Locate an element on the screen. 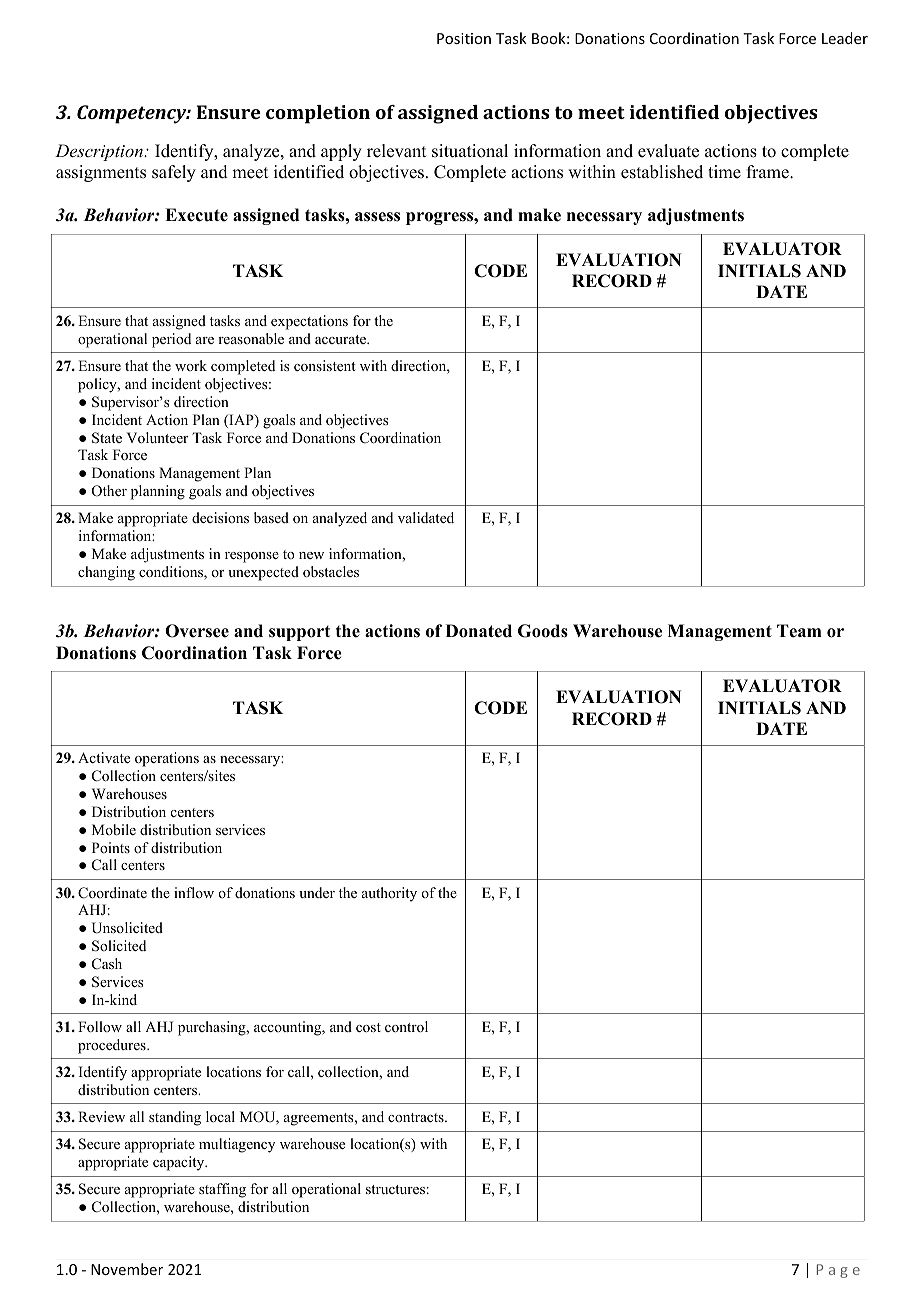 The image size is (924, 1308). control is located at coordinates (406, 1026).
